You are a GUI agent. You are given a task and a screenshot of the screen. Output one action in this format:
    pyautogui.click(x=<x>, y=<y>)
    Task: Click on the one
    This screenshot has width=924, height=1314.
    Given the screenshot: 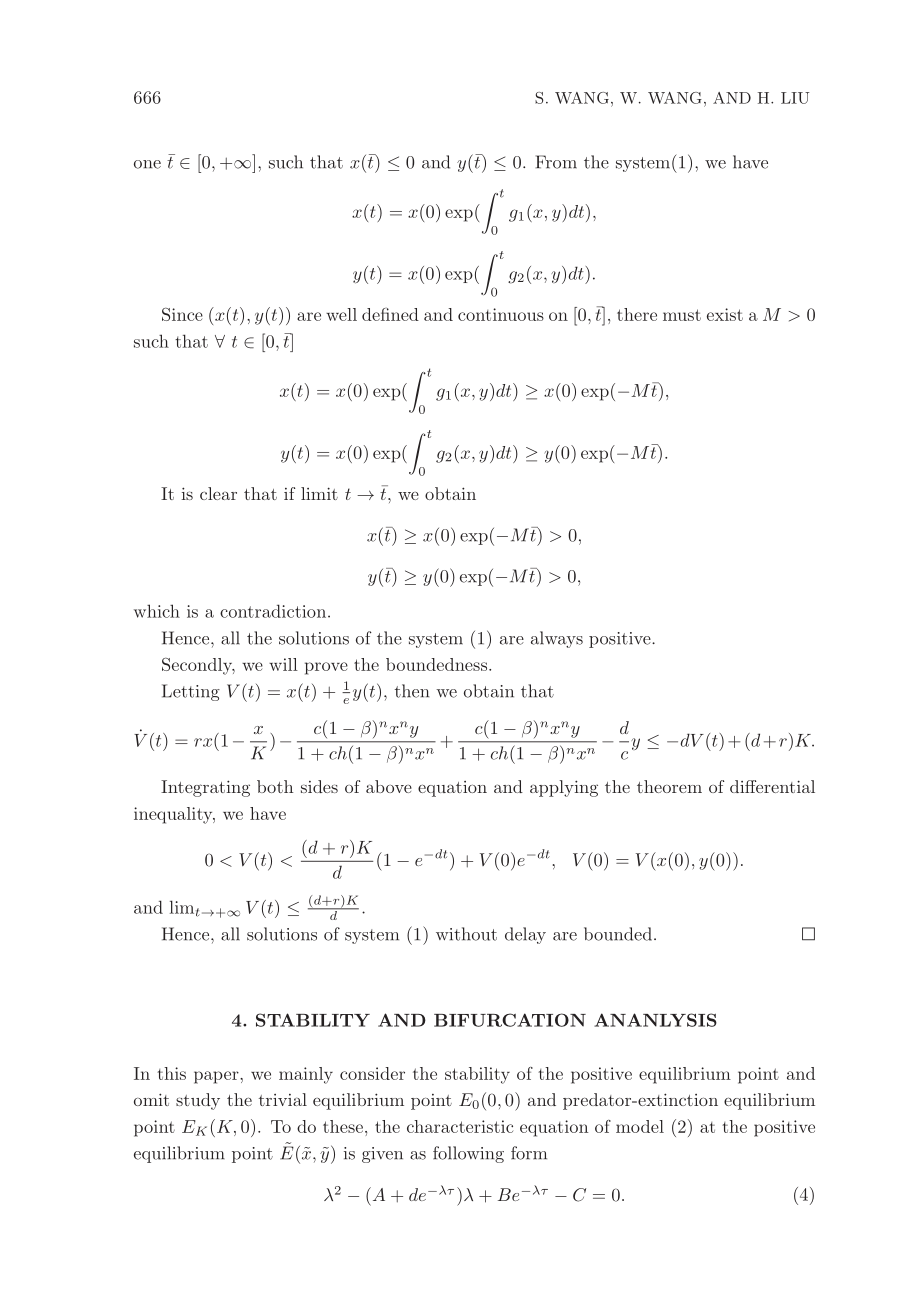 What is the action you would take?
    pyautogui.click(x=147, y=164)
